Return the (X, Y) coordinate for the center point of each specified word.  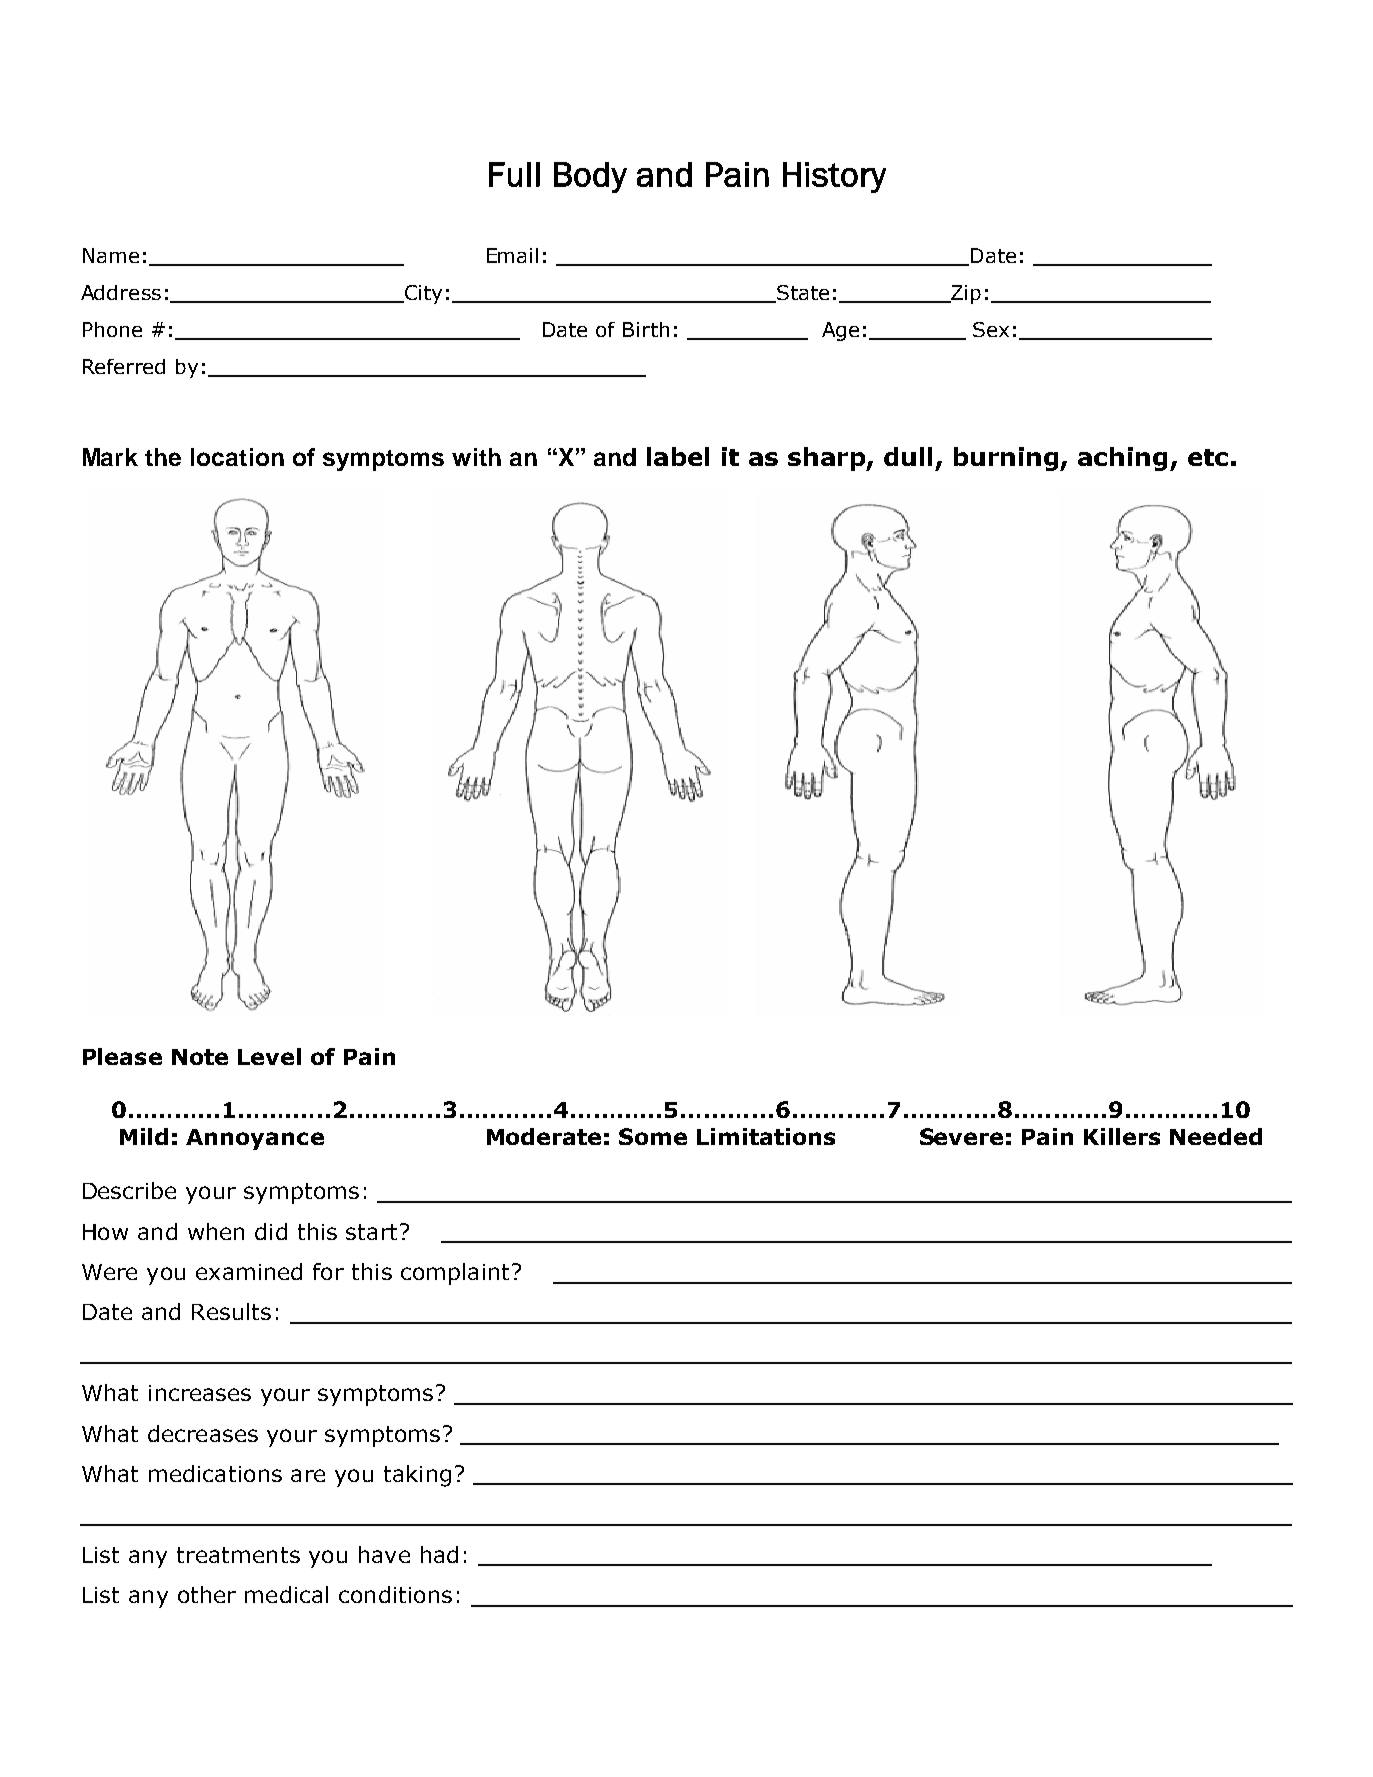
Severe (961, 1136)
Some (653, 1136)
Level (269, 1056)
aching (1122, 459)
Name (111, 255)
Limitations (766, 1136)
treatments (238, 1555)
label (678, 456)
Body (590, 177)
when (216, 1231)
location (237, 457)
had (439, 1554)
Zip (965, 294)
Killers (1122, 1136)
